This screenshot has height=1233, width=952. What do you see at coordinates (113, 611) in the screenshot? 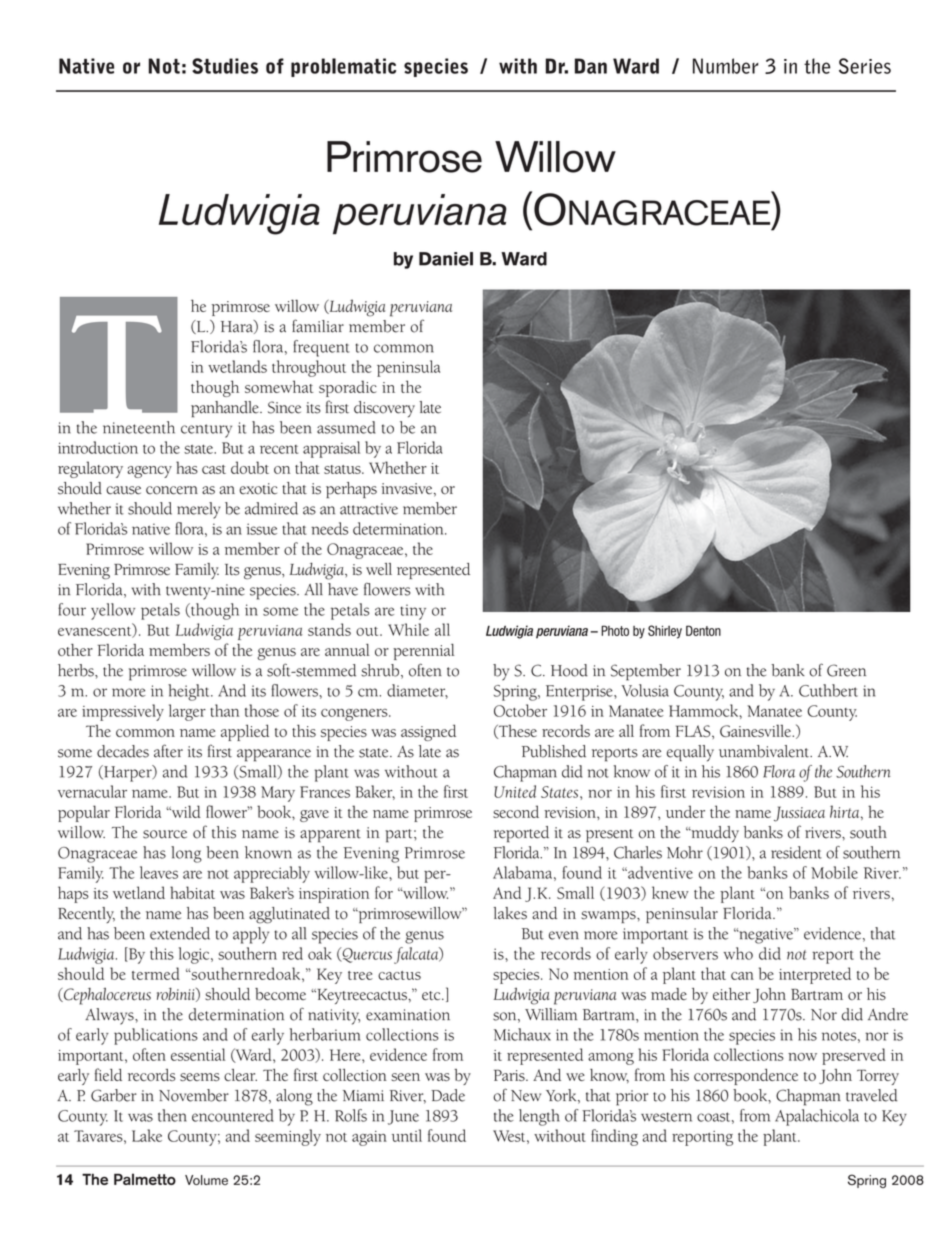
I see `yellow` at bounding box center [113, 611].
